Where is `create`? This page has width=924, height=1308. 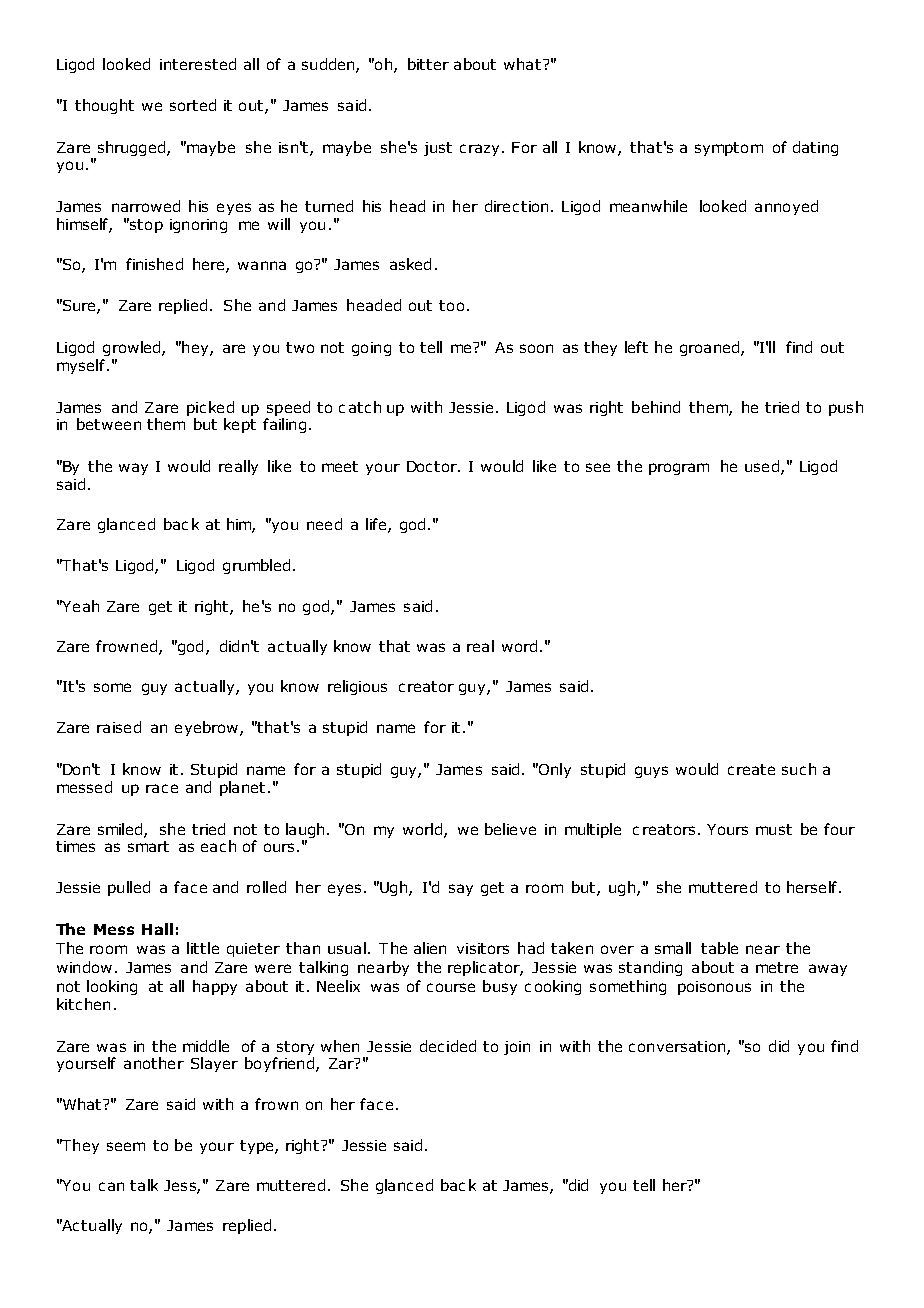 create is located at coordinates (751, 769).
